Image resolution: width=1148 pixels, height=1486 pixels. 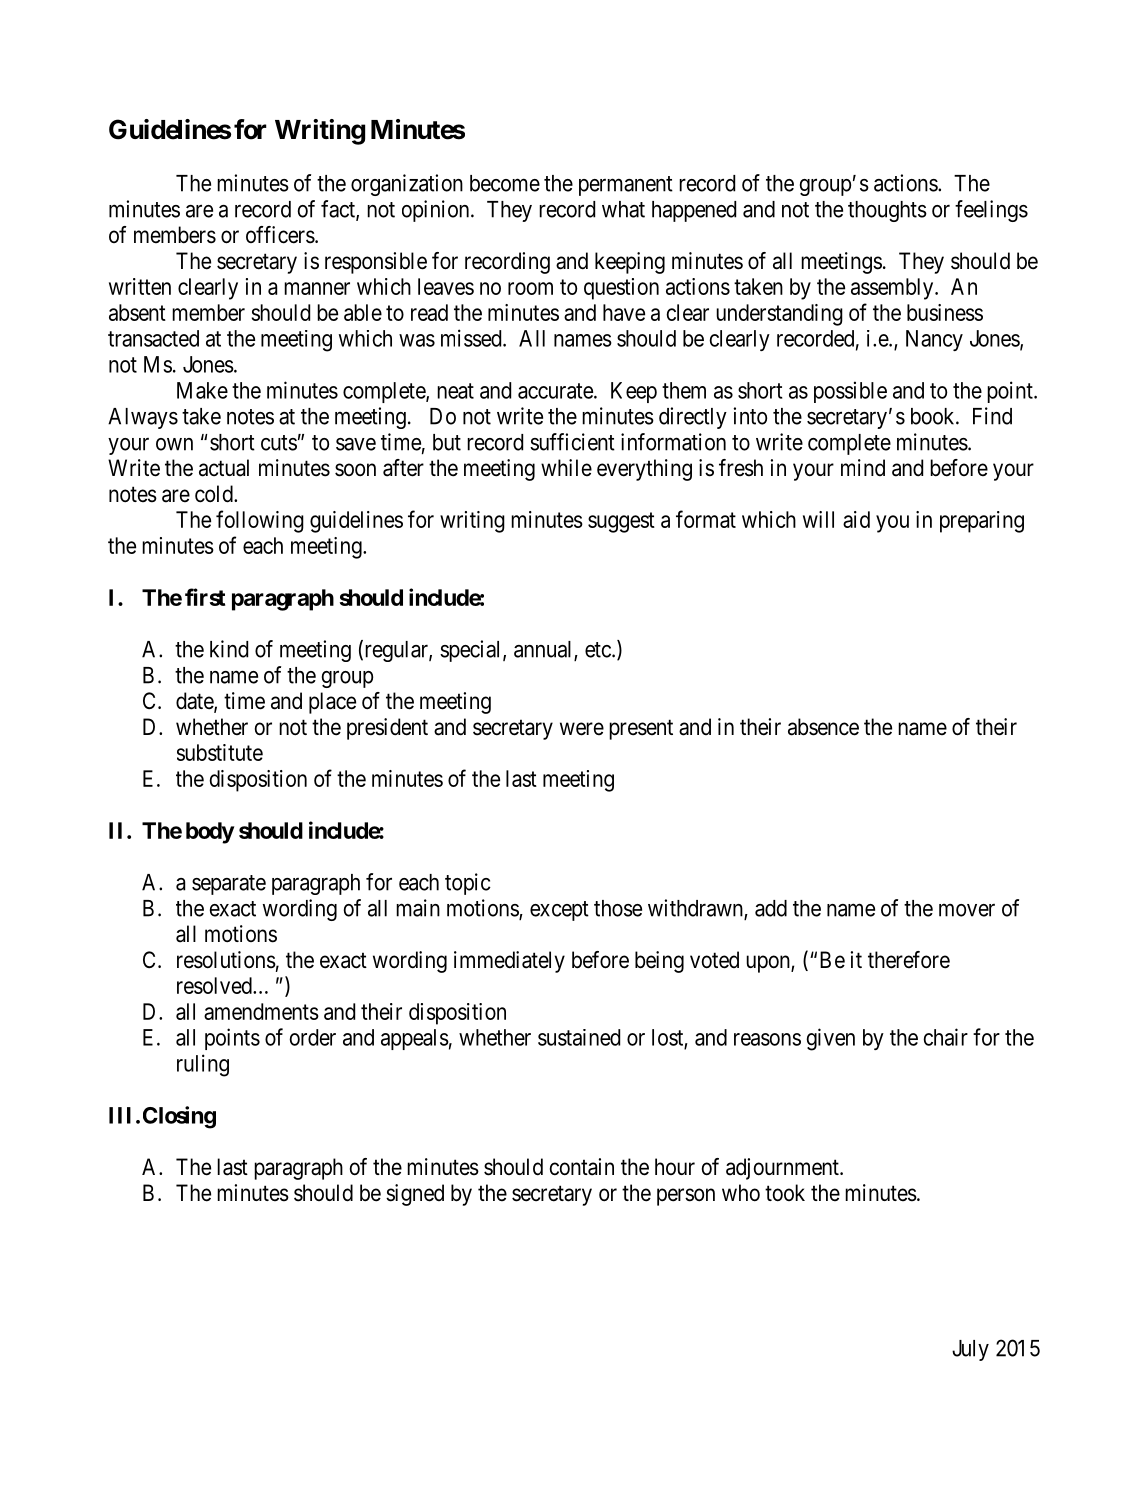 I want to click on signed, so click(x=415, y=1195).
